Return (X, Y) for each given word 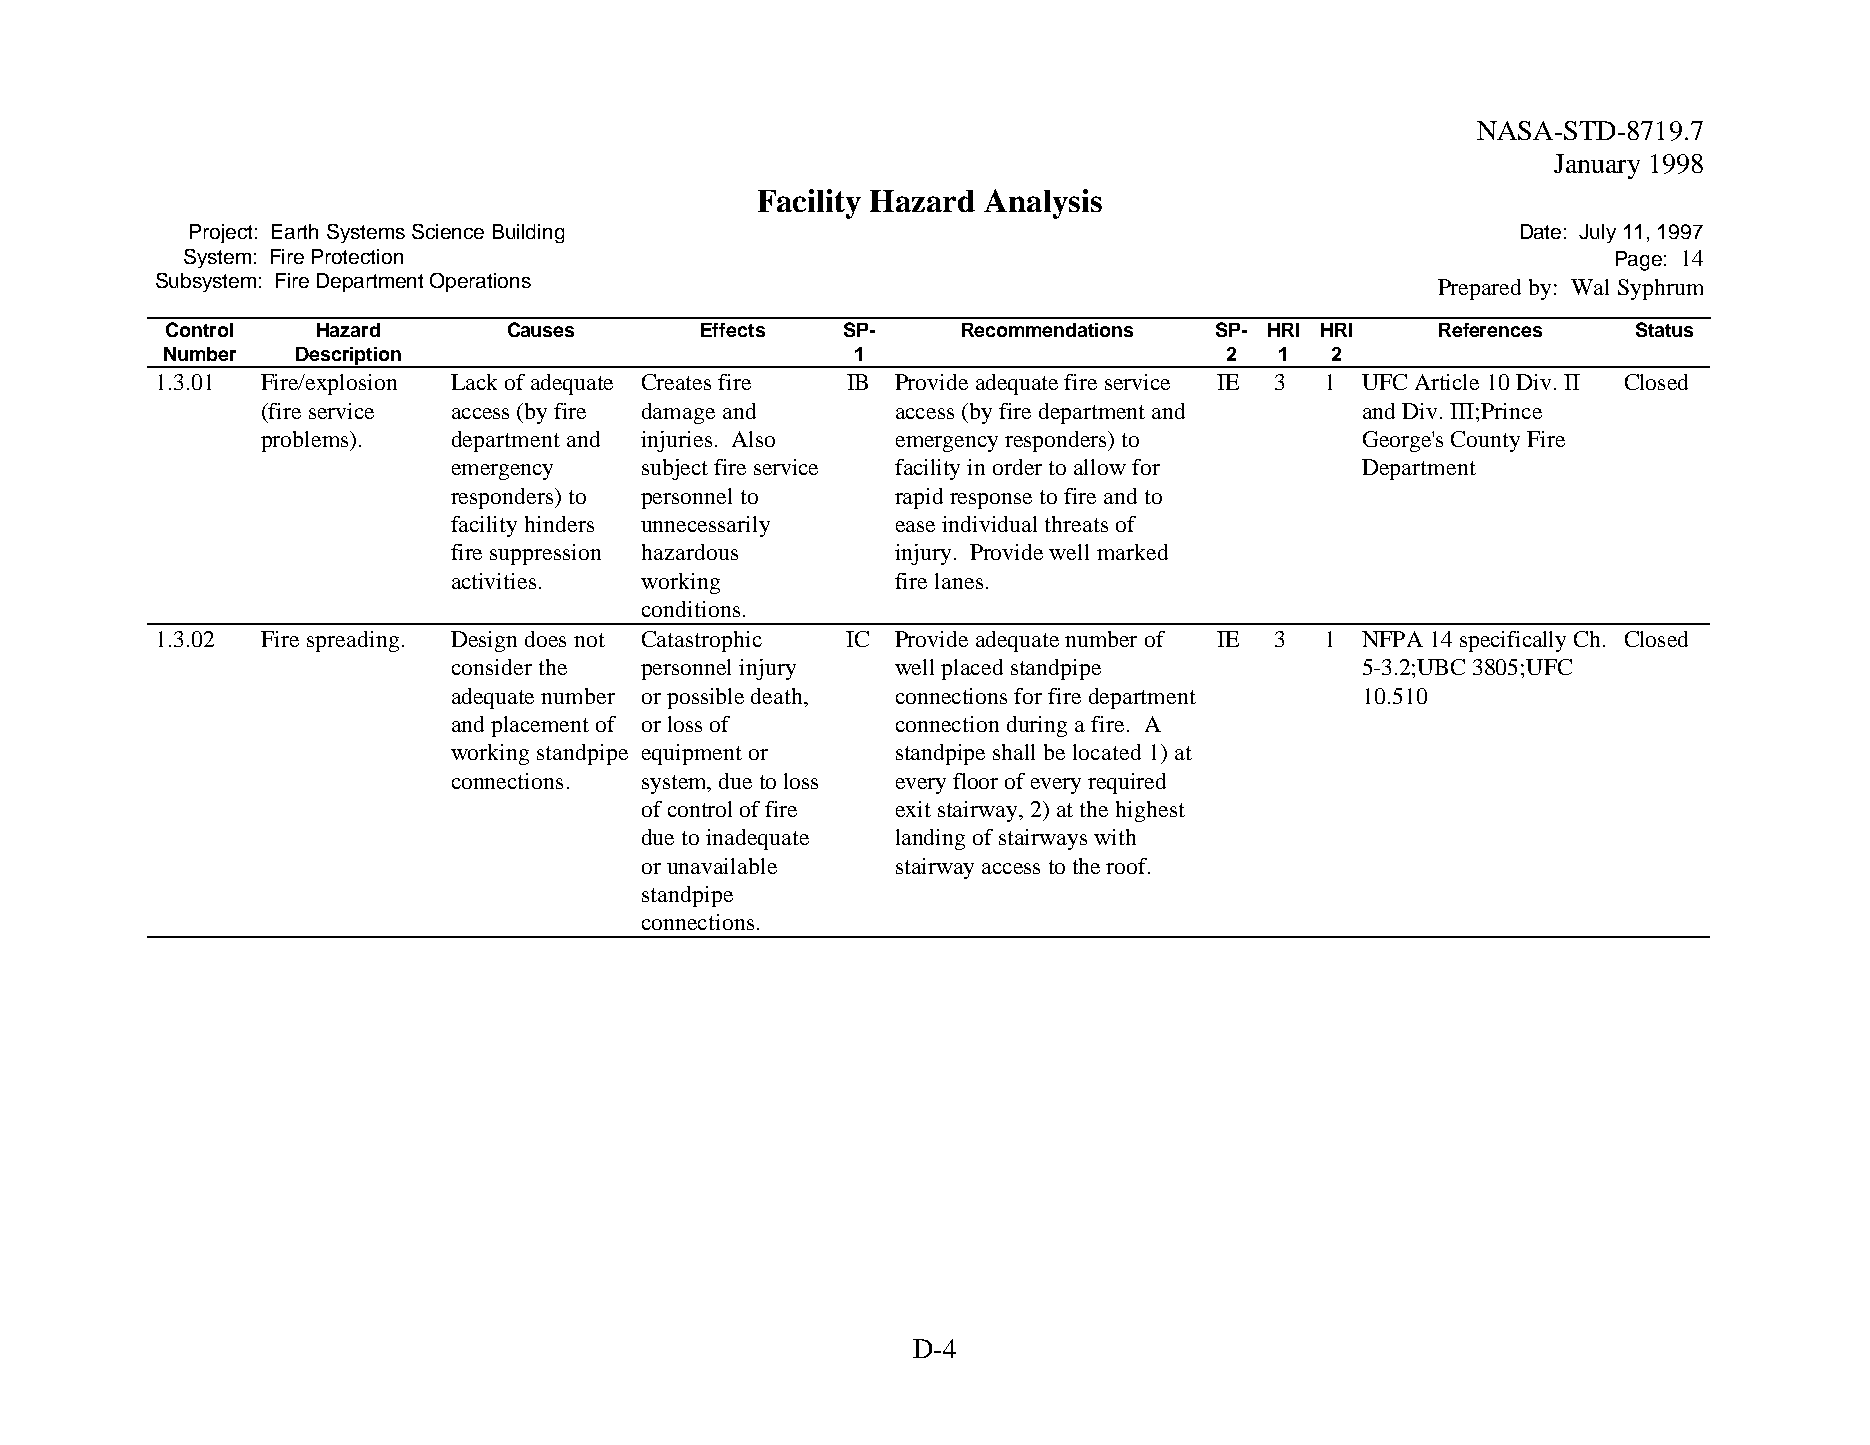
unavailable (722, 866)
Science (448, 231)
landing (930, 839)
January (1597, 166)
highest (1150, 811)
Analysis (1043, 204)
